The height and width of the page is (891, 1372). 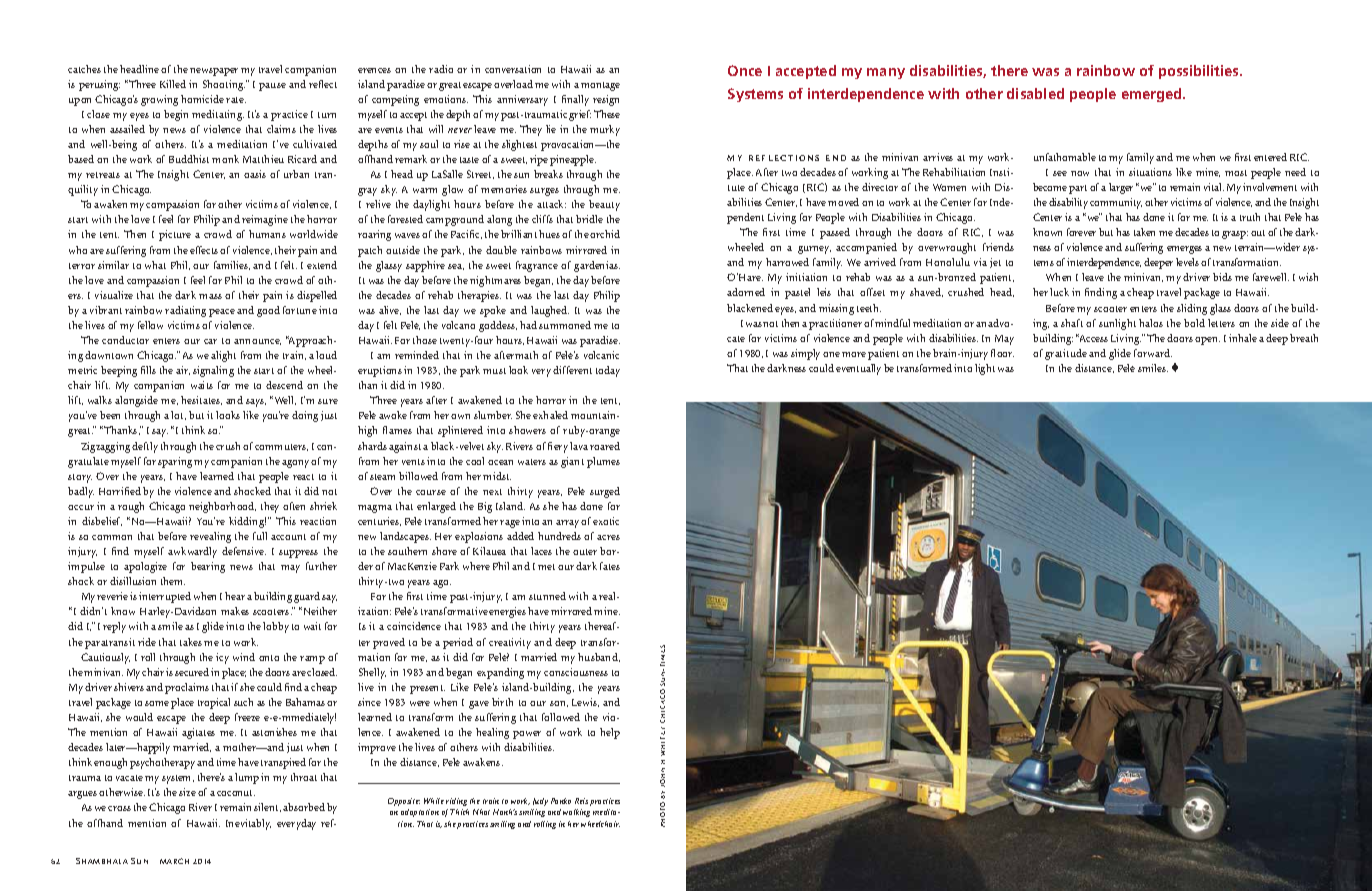 What do you see at coordinates (745, 70) in the page?
I see `Once` at bounding box center [745, 70].
